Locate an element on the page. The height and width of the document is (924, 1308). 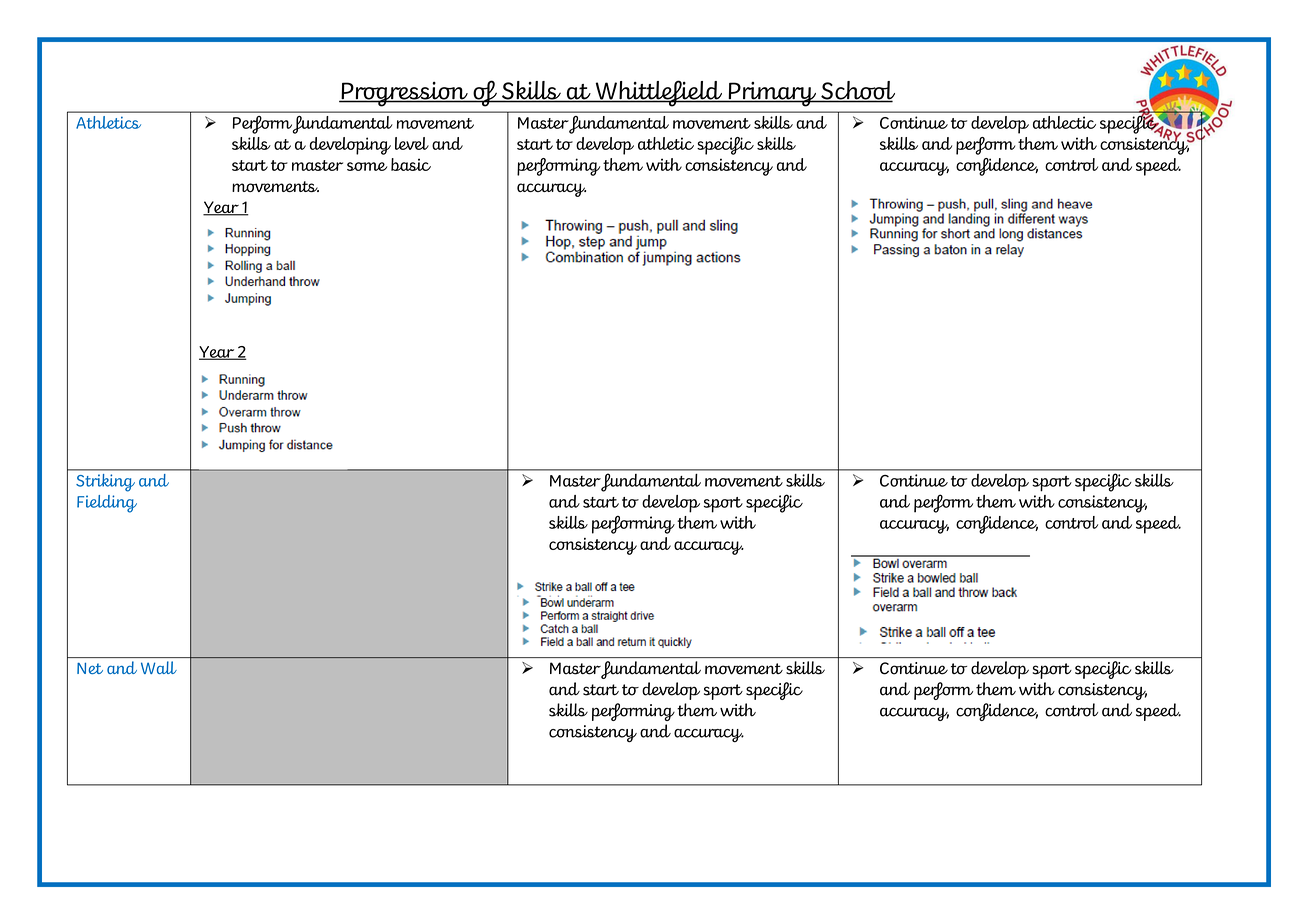
basic is located at coordinates (411, 164).
